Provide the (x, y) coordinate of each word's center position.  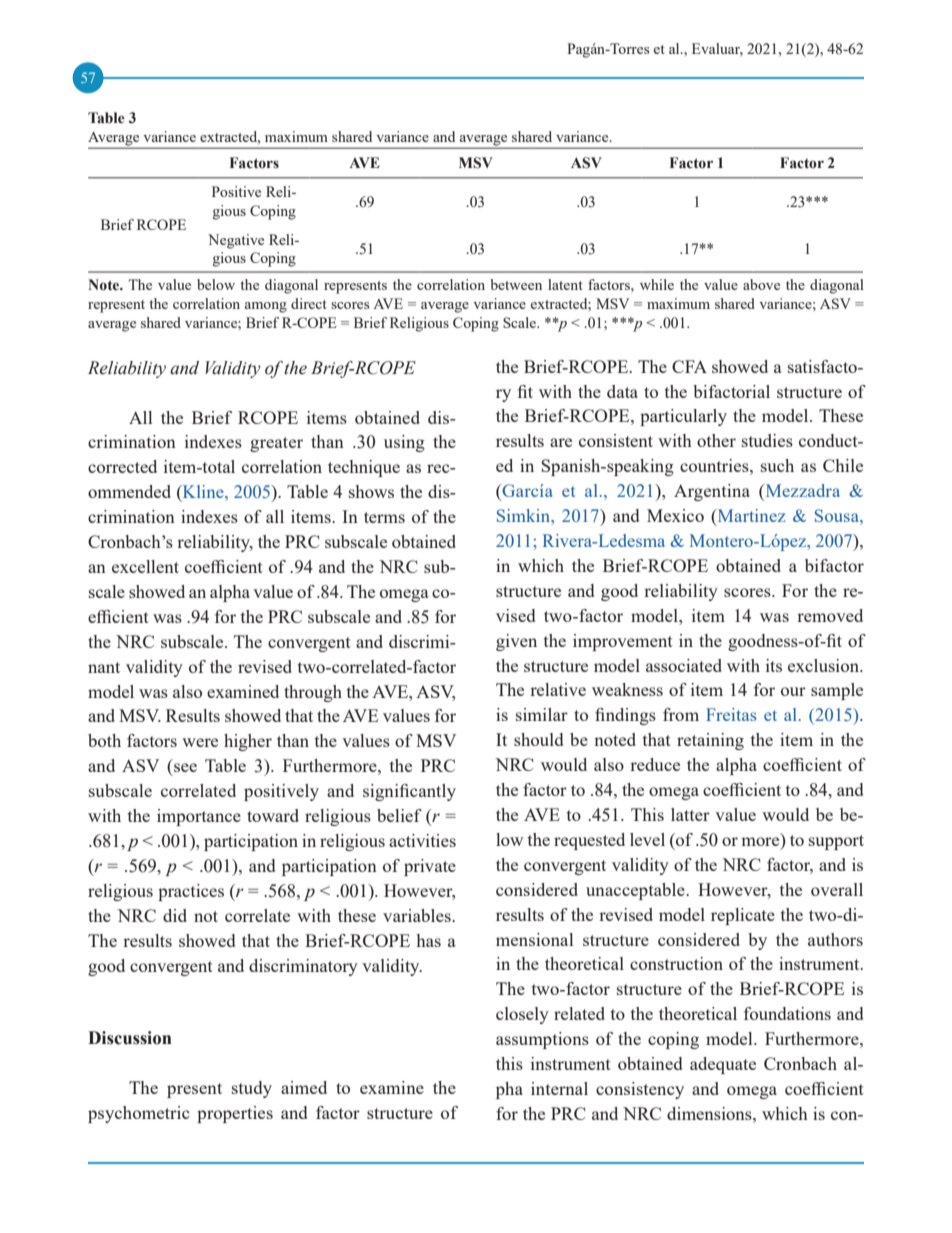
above (761, 284)
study (252, 1089)
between (516, 284)
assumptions (542, 1040)
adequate (723, 1065)
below (216, 284)
